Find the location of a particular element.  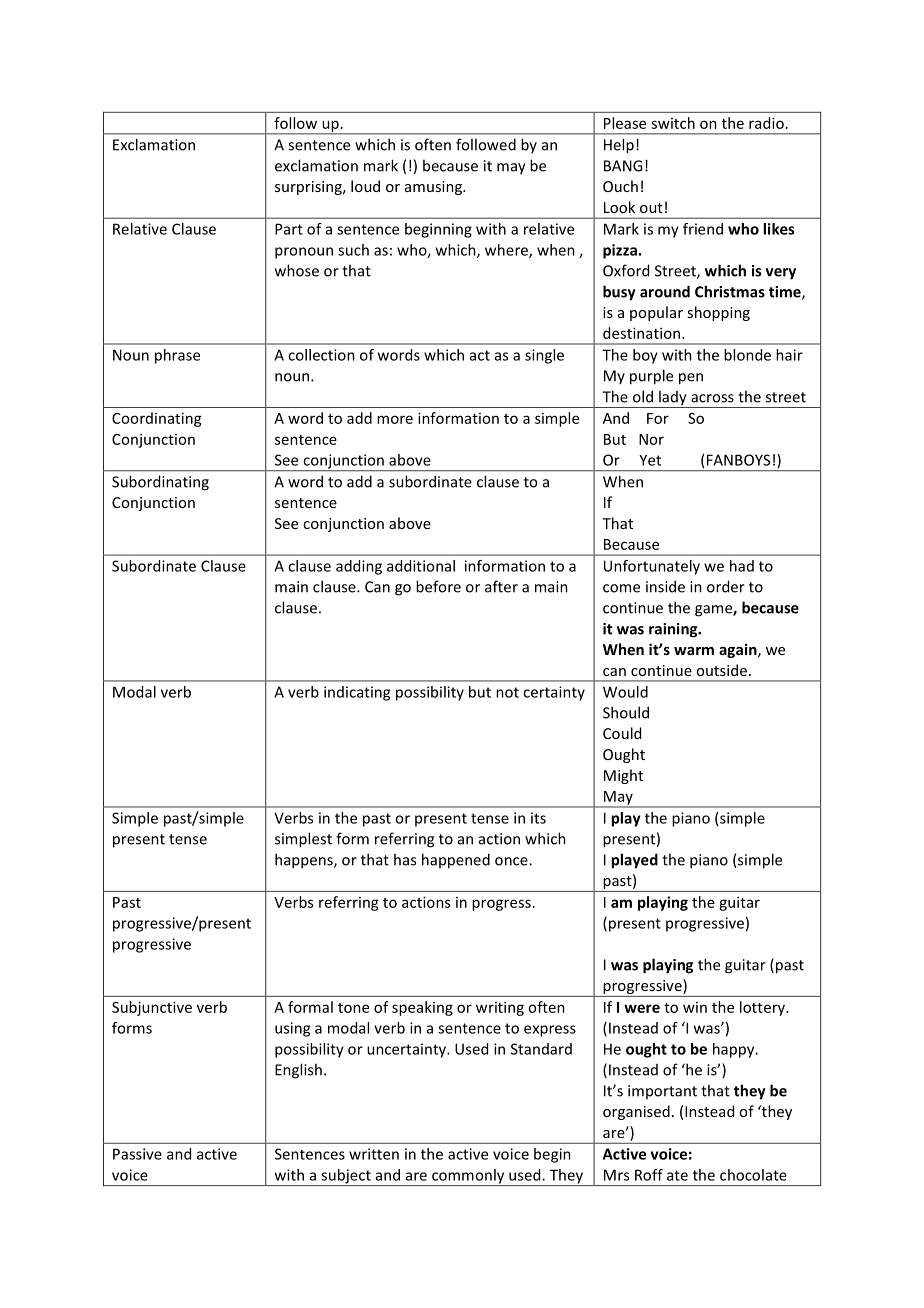

more is located at coordinates (395, 419).
